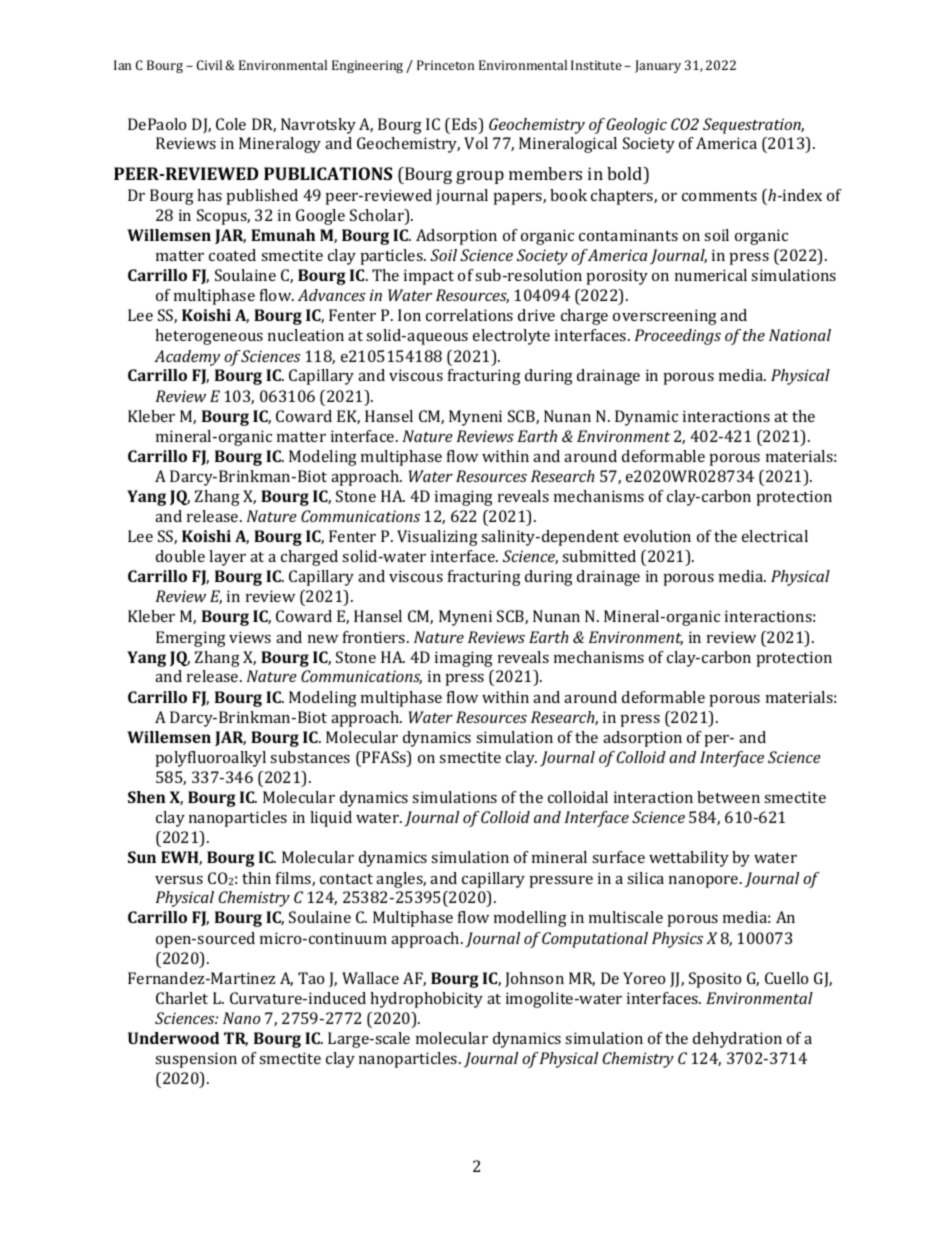 This image has width=952, height=1233. What do you see at coordinates (728, 797) in the image?
I see `between` at bounding box center [728, 797].
